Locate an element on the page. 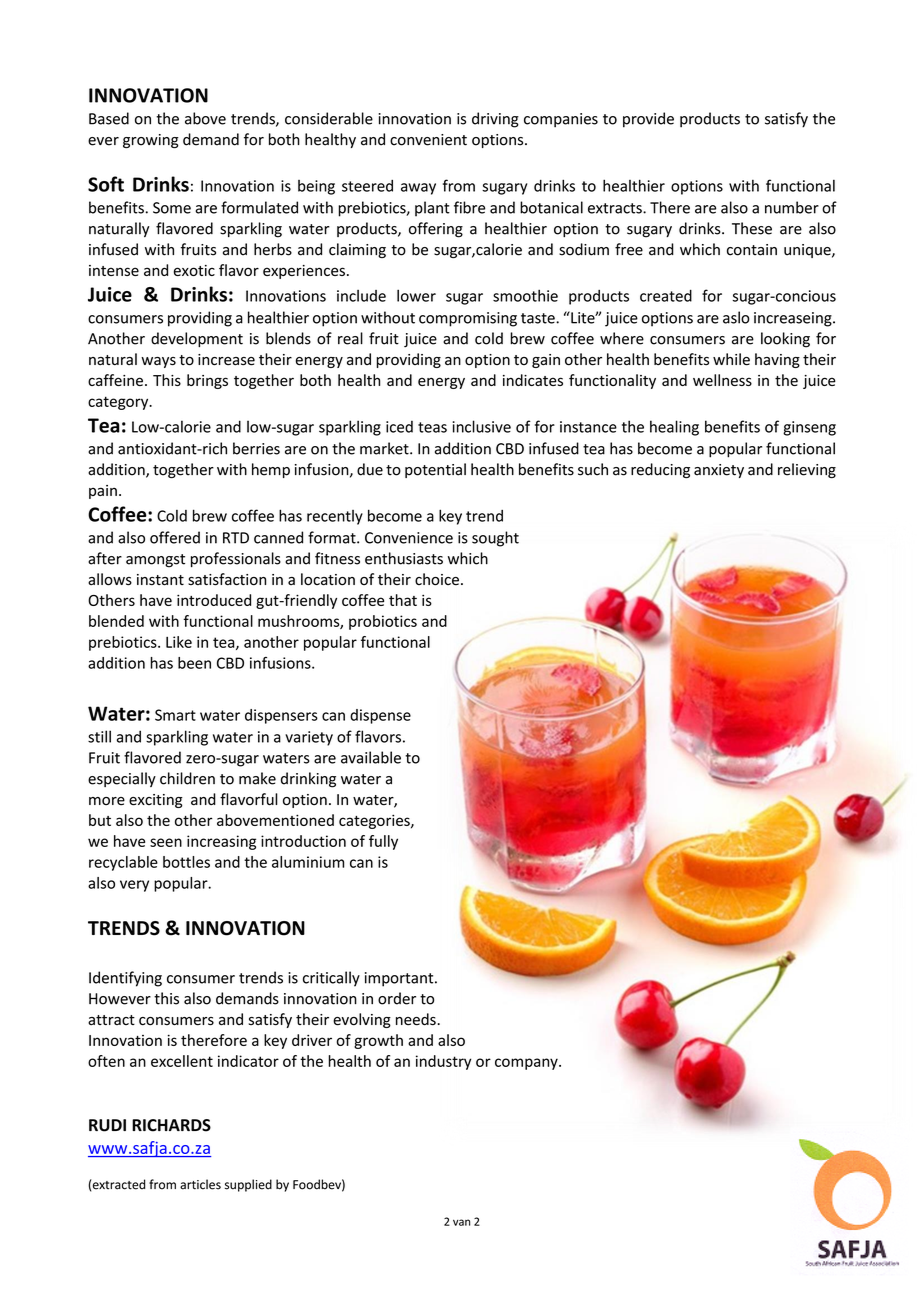 Image resolution: width=924 pixels, height=1308 pixels. convenient is located at coordinates (428, 140).
